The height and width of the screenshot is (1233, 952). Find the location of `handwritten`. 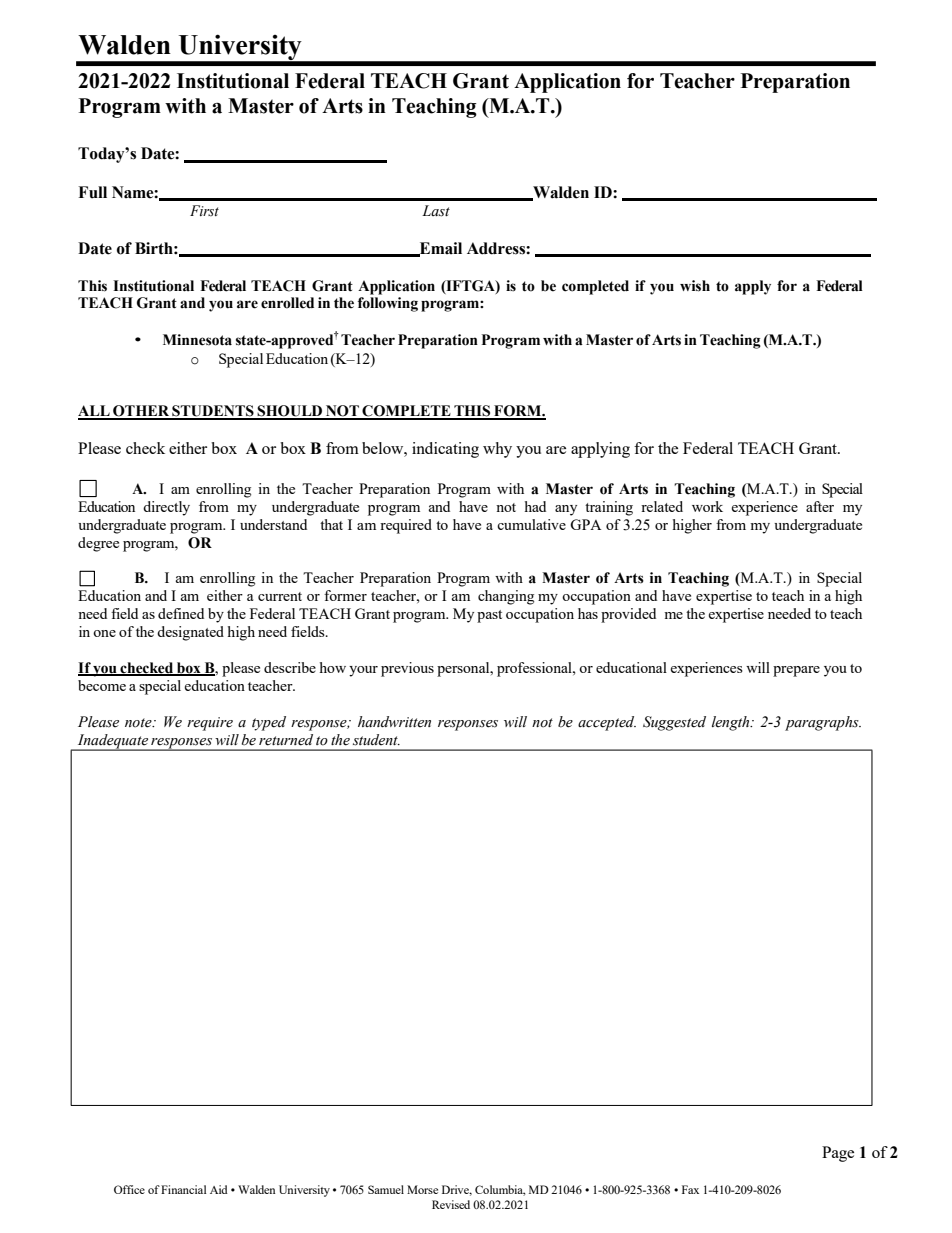

handwritten is located at coordinates (394, 722).
